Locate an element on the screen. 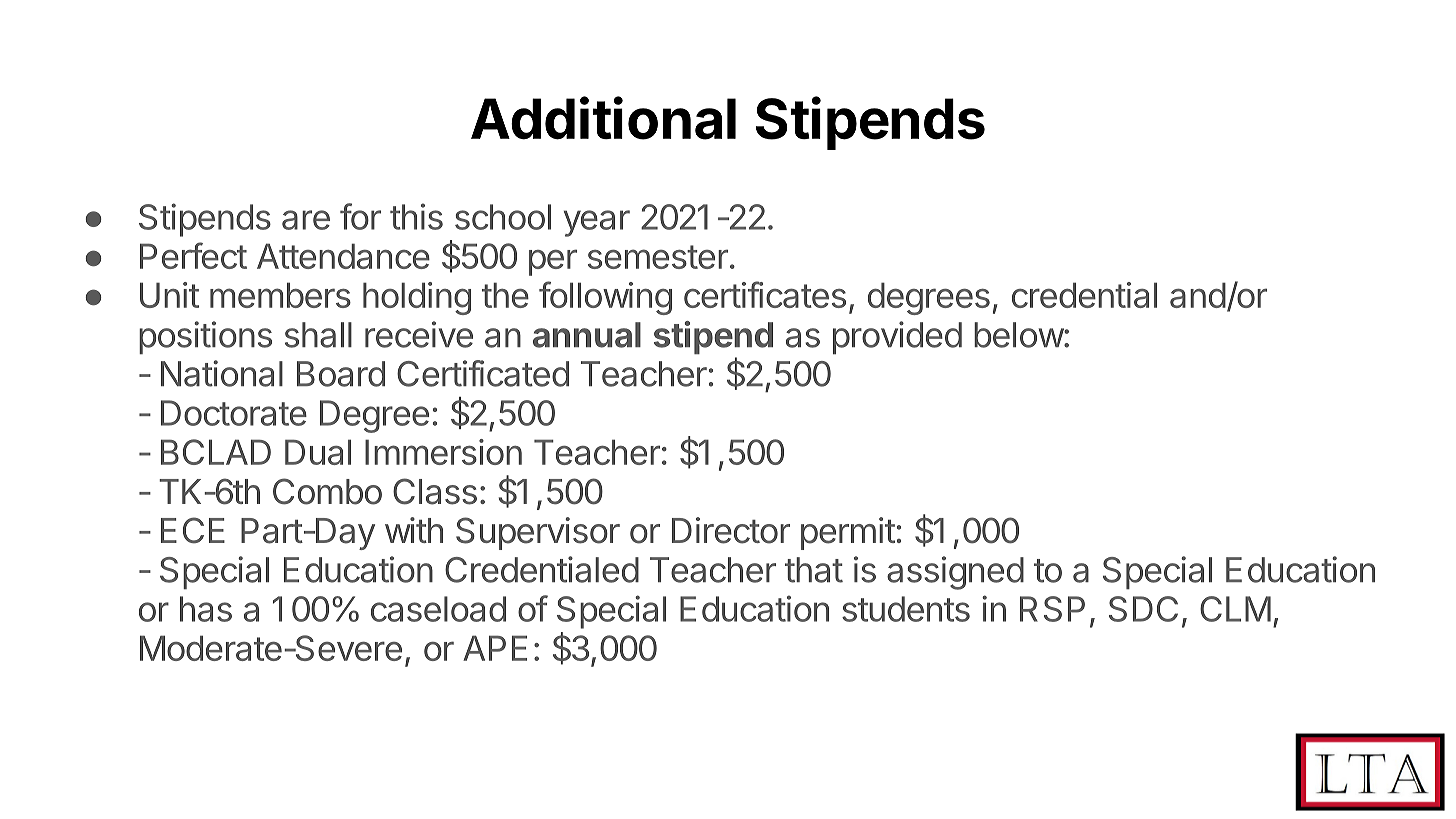  Board is located at coordinates (341, 374).
